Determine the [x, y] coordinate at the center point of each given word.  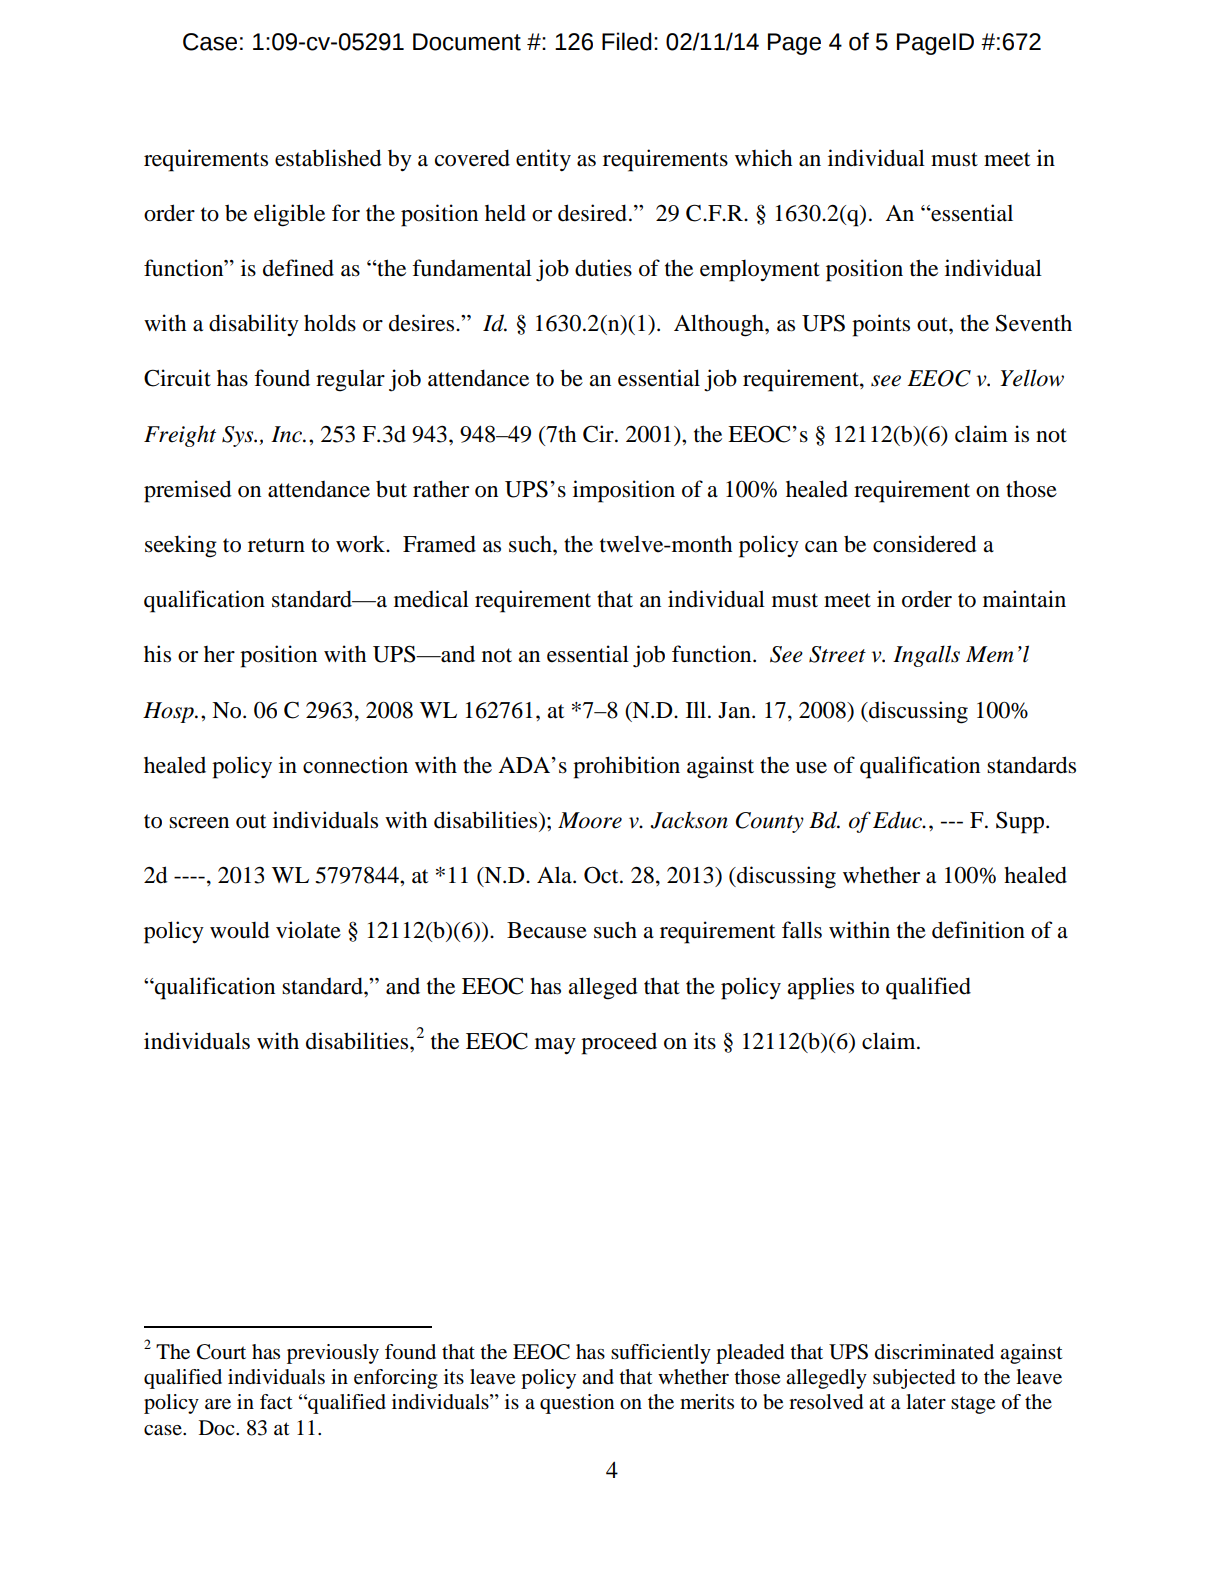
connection [355, 765]
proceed [619, 1044]
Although [720, 325]
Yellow [1032, 378]
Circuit [177, 378]
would [240, 930]
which [763, 158]
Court [221, 1352]
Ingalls [926, 656]
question [577, 1404]
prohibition [626, 767]
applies [821, 988]
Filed [627, 41]
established [328, 158]
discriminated [934, 1352]
